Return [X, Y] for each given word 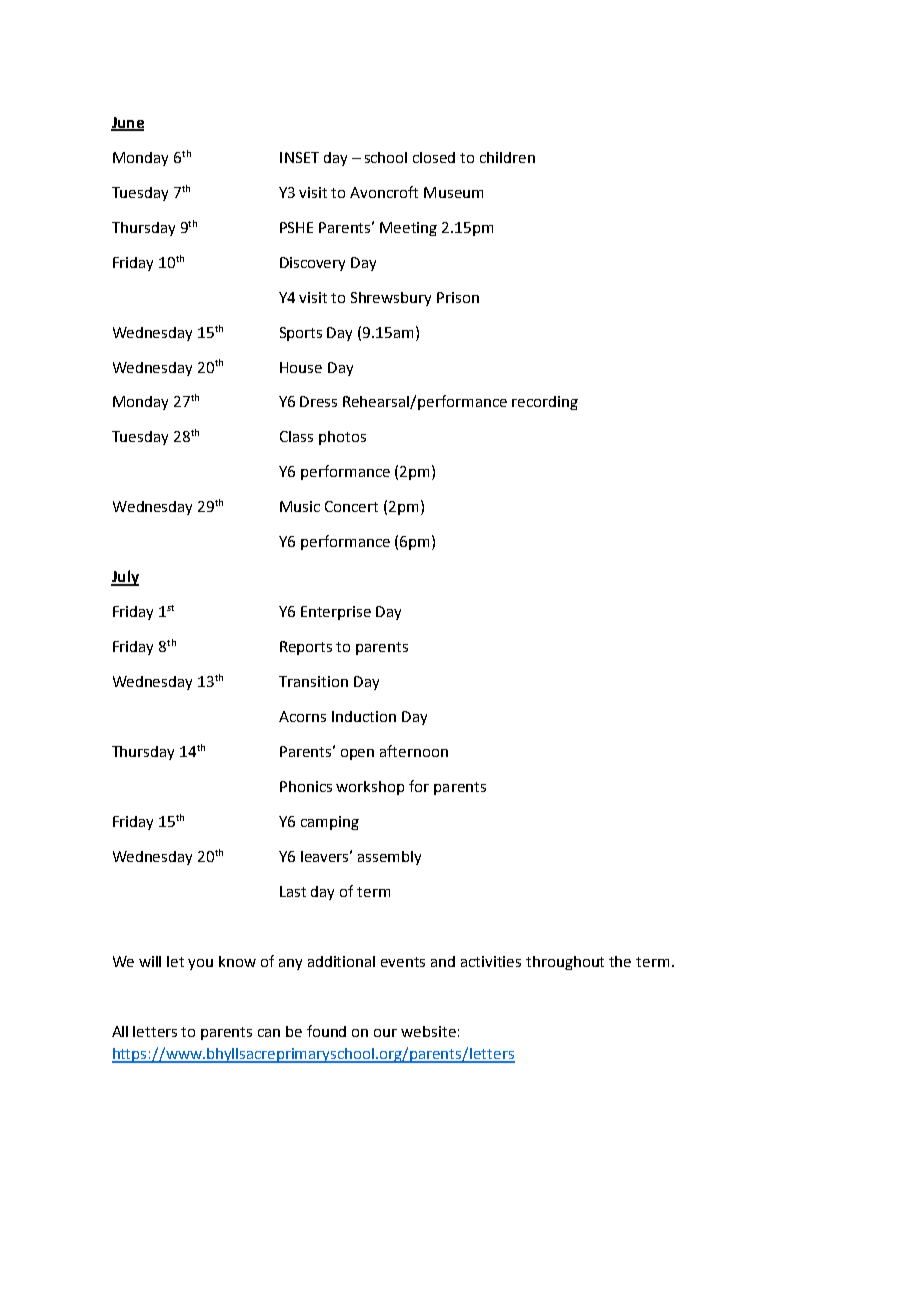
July [125, 578]
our [385, 1033]
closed [434, 157]
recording [545, 403]
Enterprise [336, 613]
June [127, 124]
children [507, 157]
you [200, 964]
